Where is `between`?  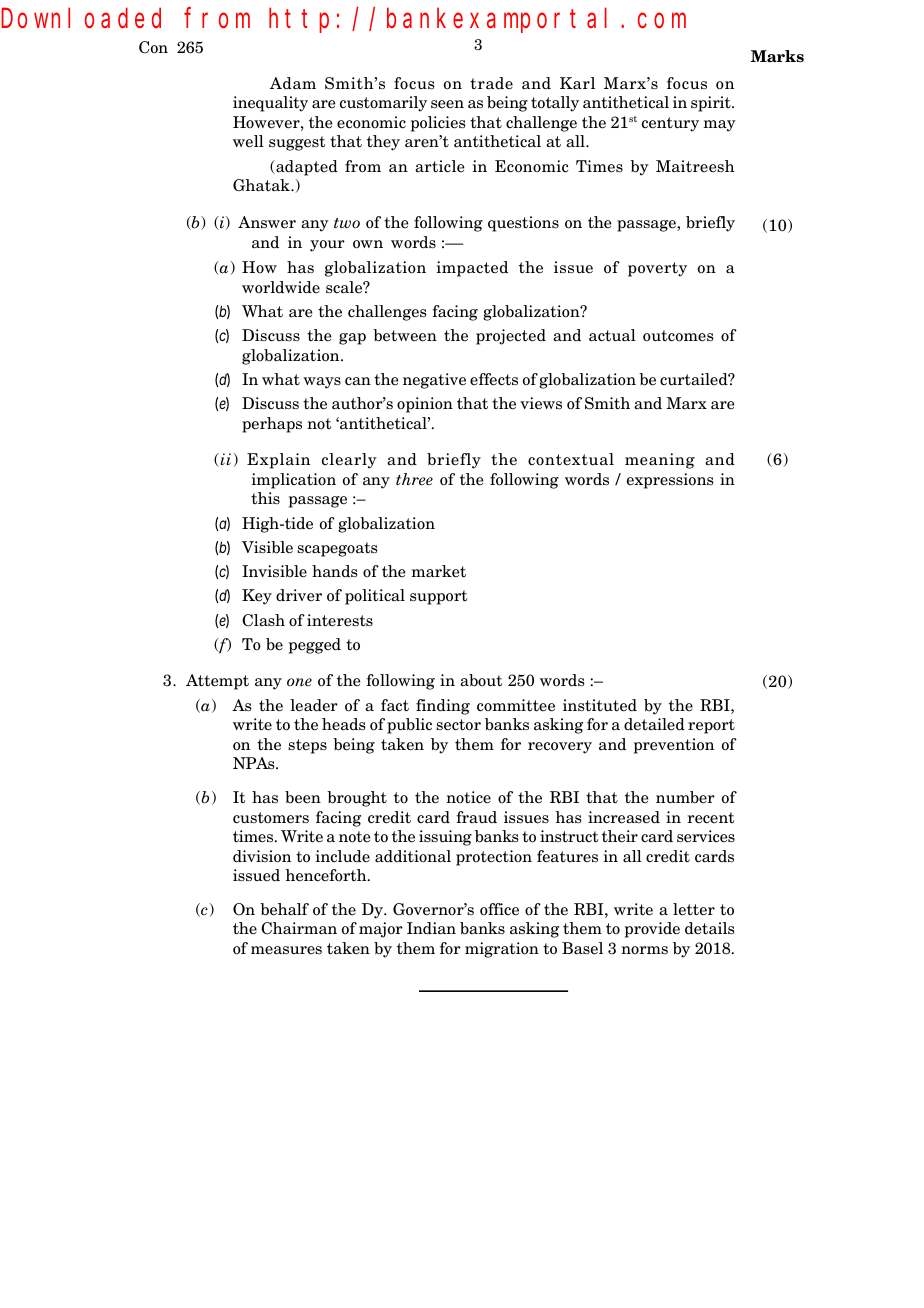
between is located at coordinates (405, 335).
